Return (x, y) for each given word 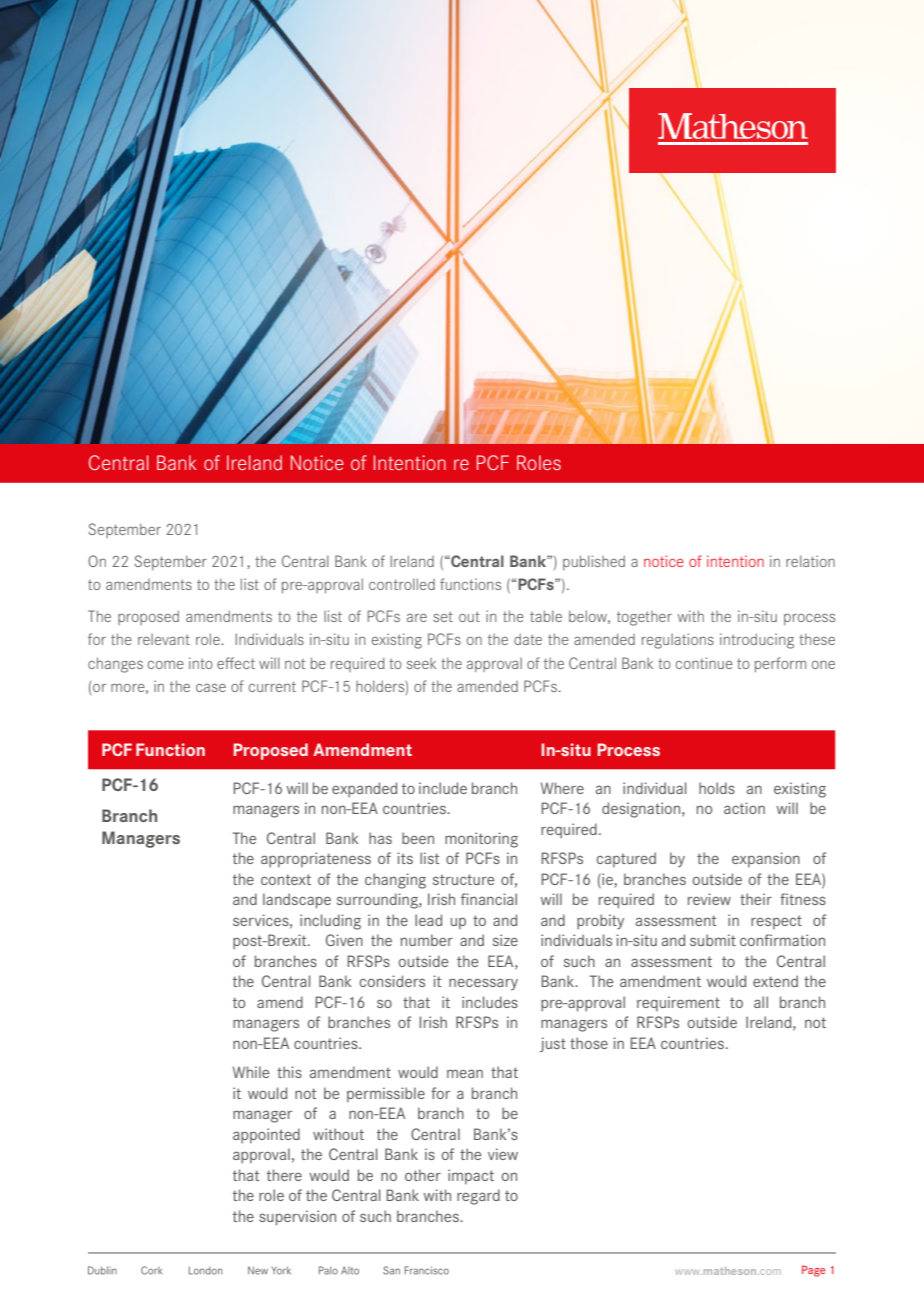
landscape (297, 901)
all (761, 1002)
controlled (402, 584)
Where (562, 788)
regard (478, 1197)
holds (717, 788)
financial (489, 899)
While (251, 1072)
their (756, 899)
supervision (297, 1218)
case (211, 687)
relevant (164, 639)
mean (465, 1073)
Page (814, 1271)
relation (810, 561)
